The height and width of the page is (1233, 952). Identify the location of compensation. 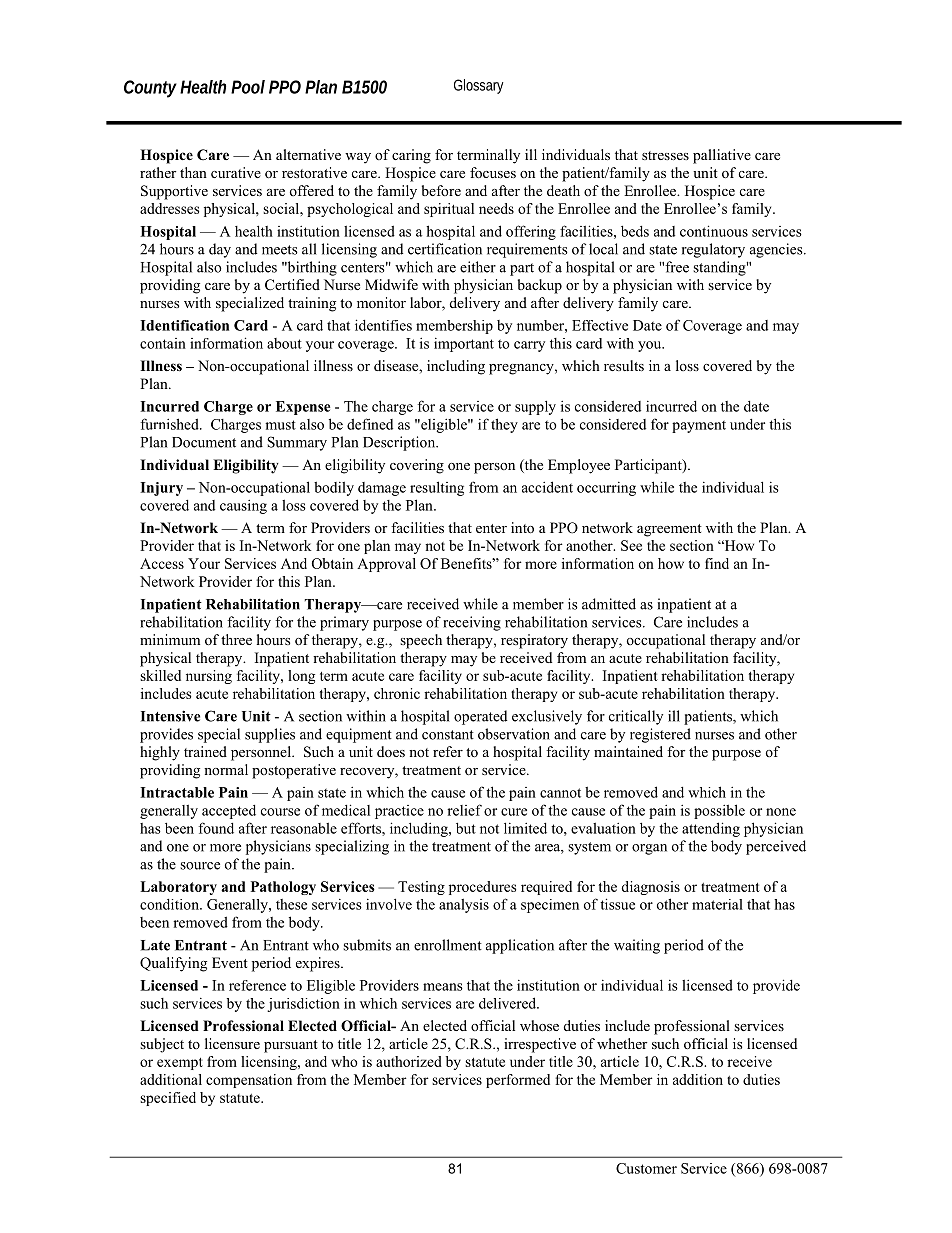
(249, 1081).
